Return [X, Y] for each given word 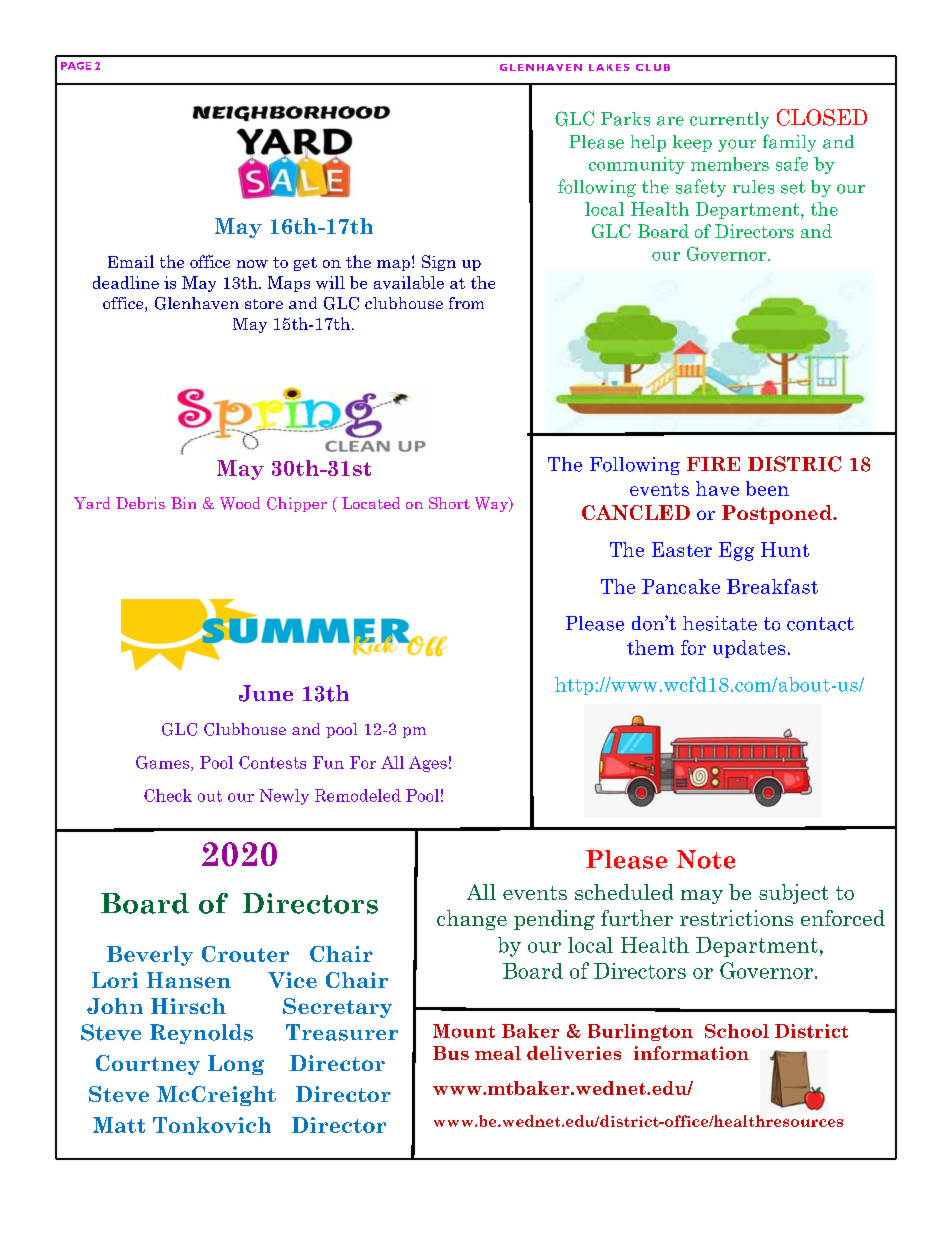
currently [729, 120]
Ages [428, 764]
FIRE [713, 464]
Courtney [148, 1065]
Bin [183, 503]
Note [706, 859]
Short [449, 503]
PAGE [76, 66]
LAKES [609, 67]
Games [164, 763]
